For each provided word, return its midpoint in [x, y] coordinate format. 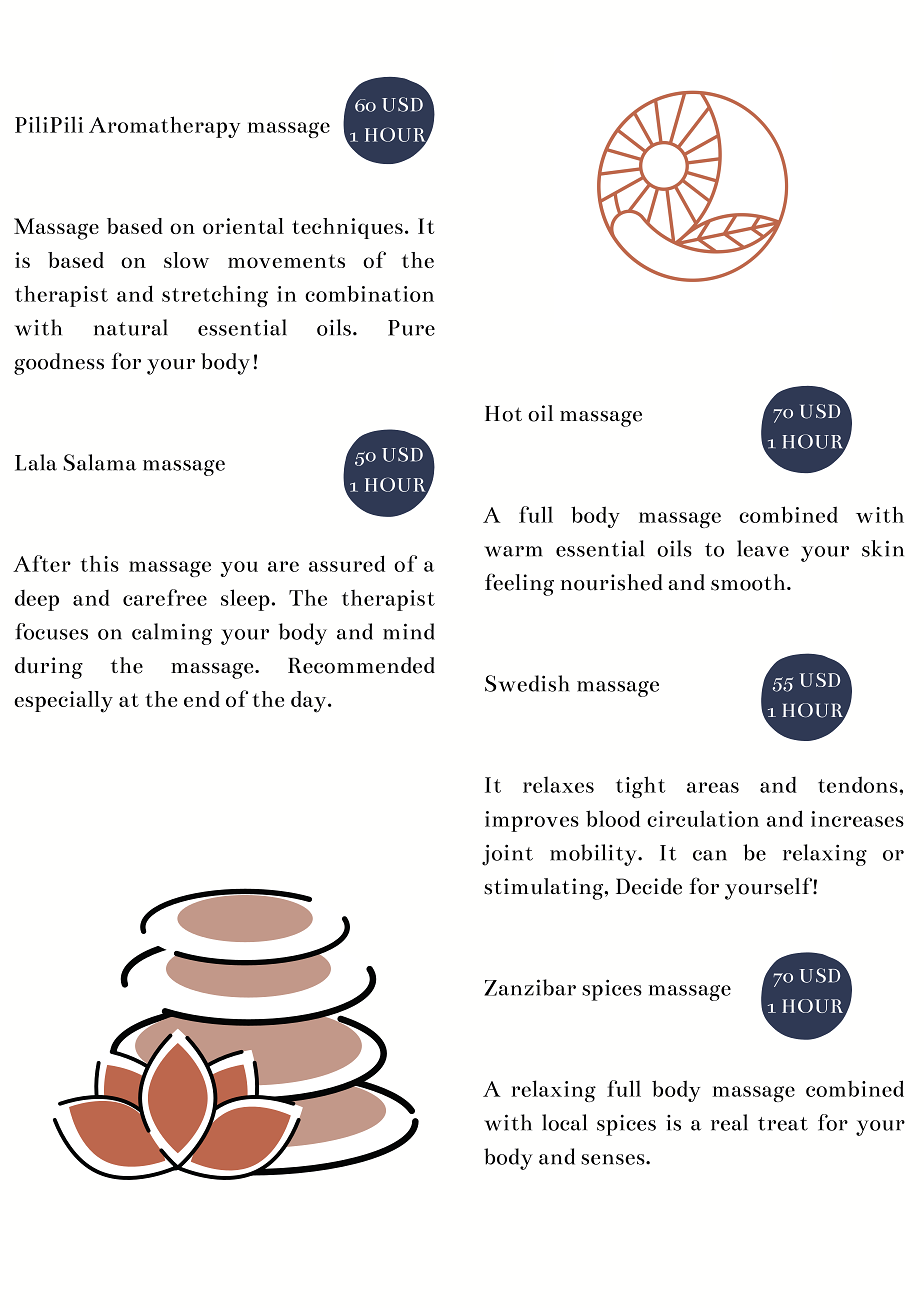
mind [409, 631]
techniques [347, 228]
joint [507, 855]
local [564, 1122]
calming [172, 634]
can [710, 855]
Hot [503, 414]
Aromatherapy [164, 127]
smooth [749, 582]
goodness [59, 364]
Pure [411, 328]
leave [763, 548]
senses [614, 1159]
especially [63, 702]
